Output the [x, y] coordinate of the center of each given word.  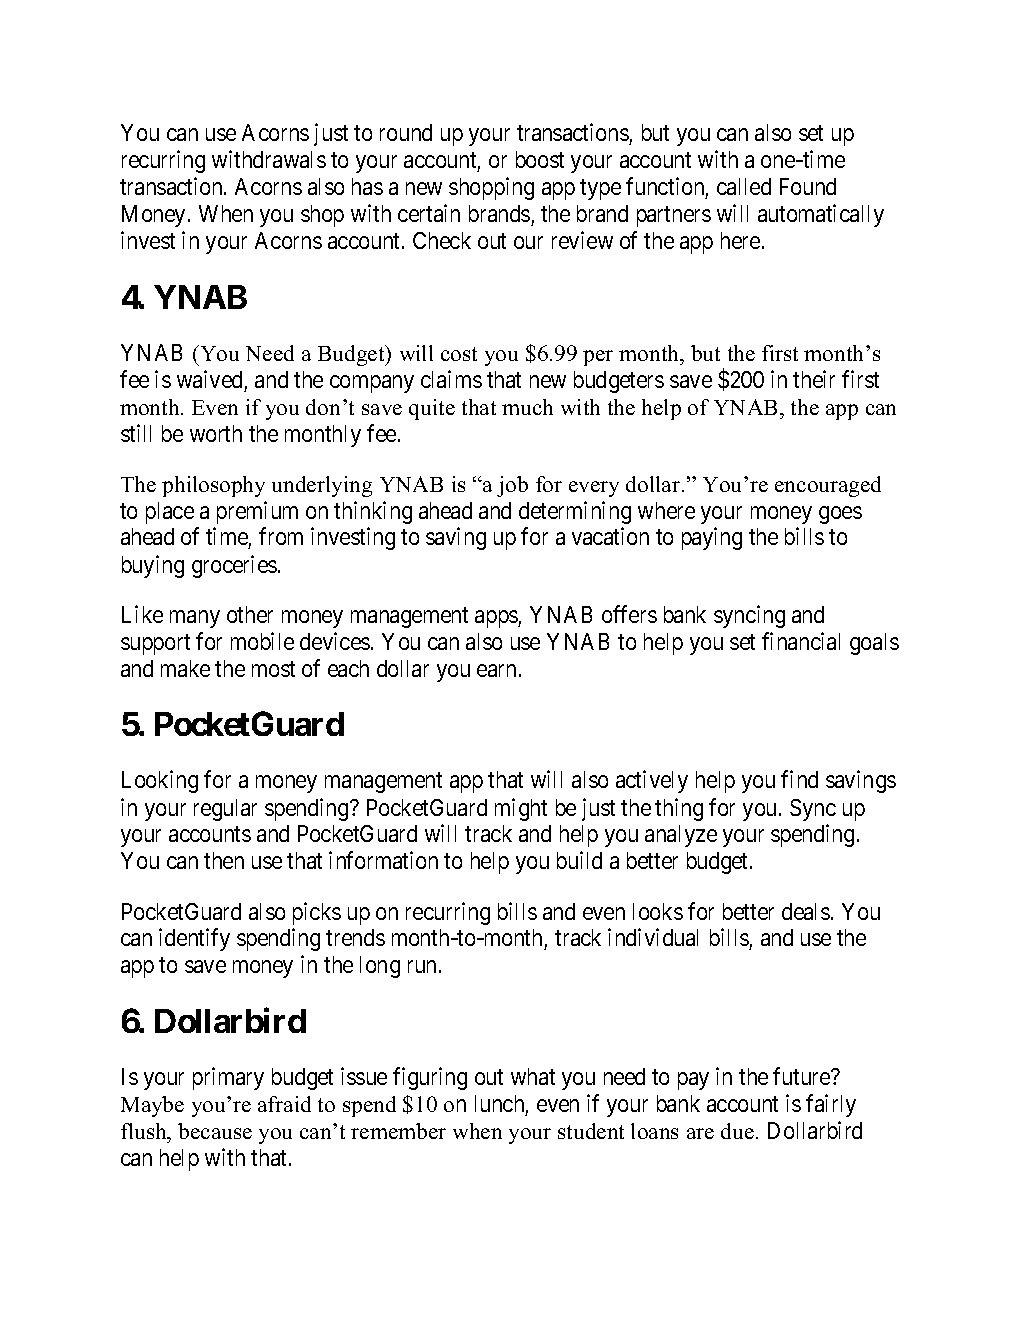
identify [194, 939]
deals [806, 911]
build [579, 860]
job [512, 486]
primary [228, 1078]
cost [459, 354]
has [367, 186]
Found [808, 186]
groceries [234, 566]
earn [496, 670]
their [814, 379]
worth [216, 433]
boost [540, 159]
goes [840, 515]
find [799, 779]
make [185, 668]
